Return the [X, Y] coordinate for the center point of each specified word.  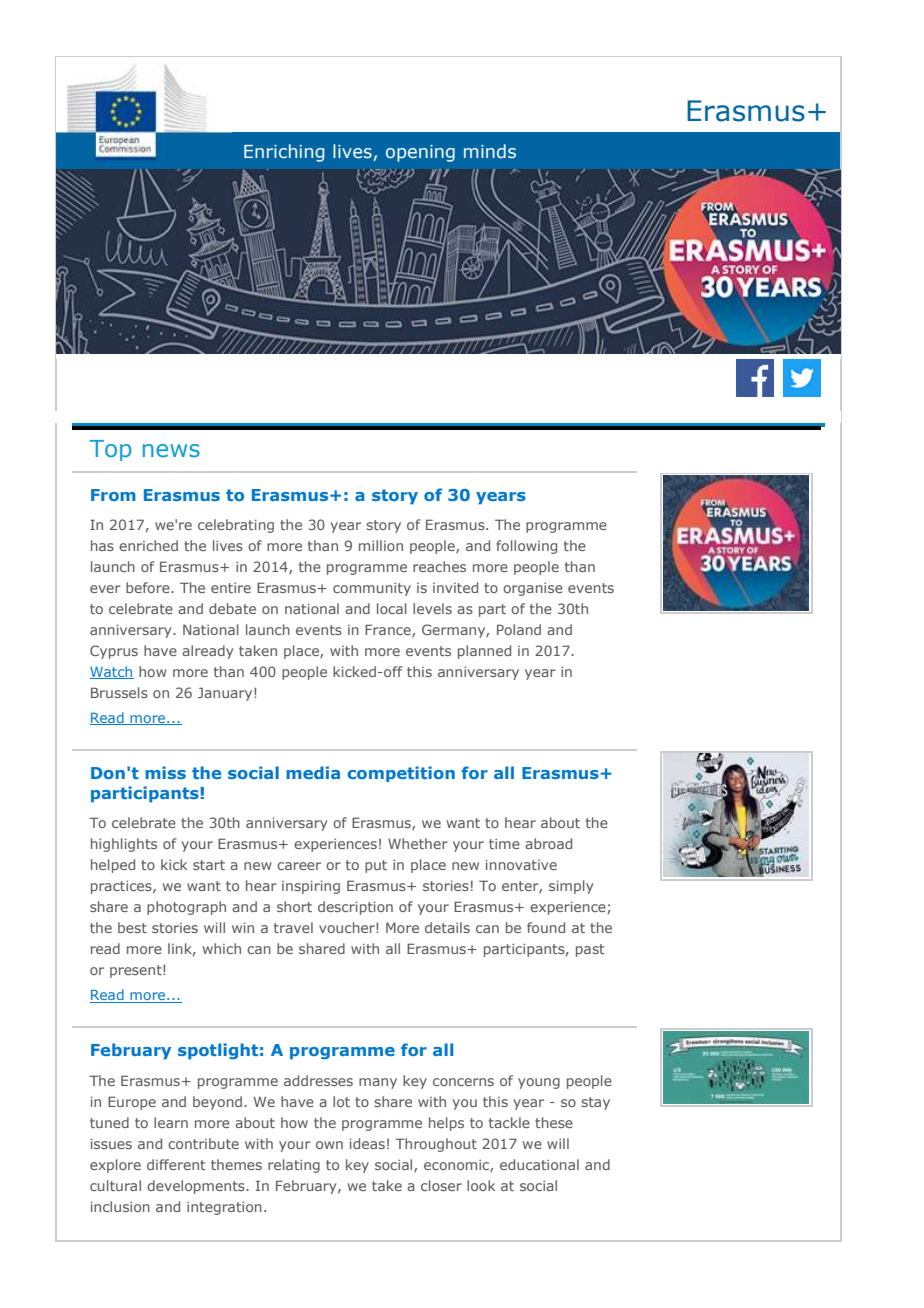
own [329, 1145]
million [381, 545]
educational [539, 1164]
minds [490, 151]
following [526, 547]
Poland [519, 629]
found [546, 927]
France [389, 630]
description [355, 908]
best [132, 927]
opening [420, 153]
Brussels [119, 692]
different [176, 1164]
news [171, 451]
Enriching [284, 153]
